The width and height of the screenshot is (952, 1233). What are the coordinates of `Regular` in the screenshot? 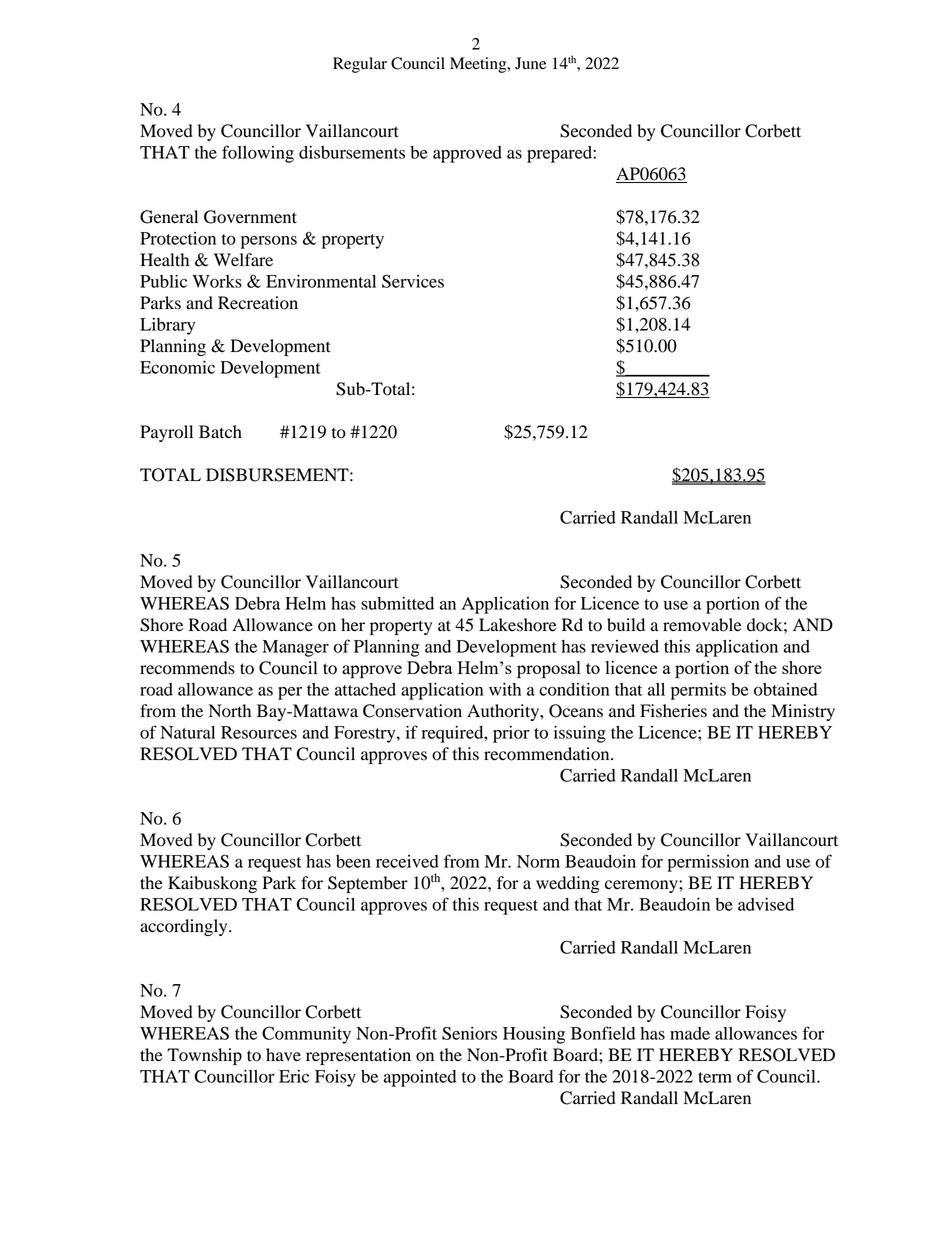 It's located at (360, 65).
